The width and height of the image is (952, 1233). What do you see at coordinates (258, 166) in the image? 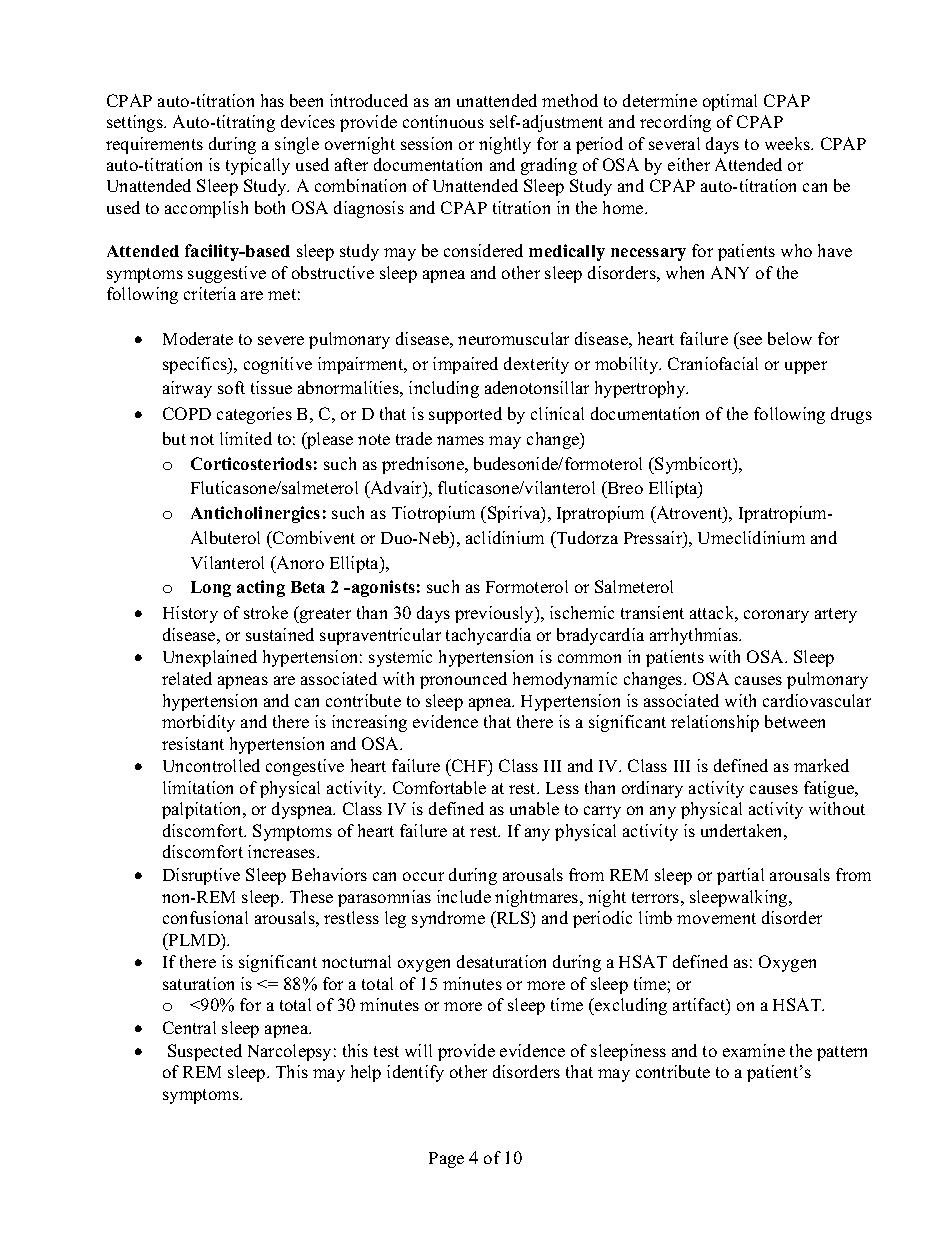
I see `typically` at bounding box center [258, 166].
